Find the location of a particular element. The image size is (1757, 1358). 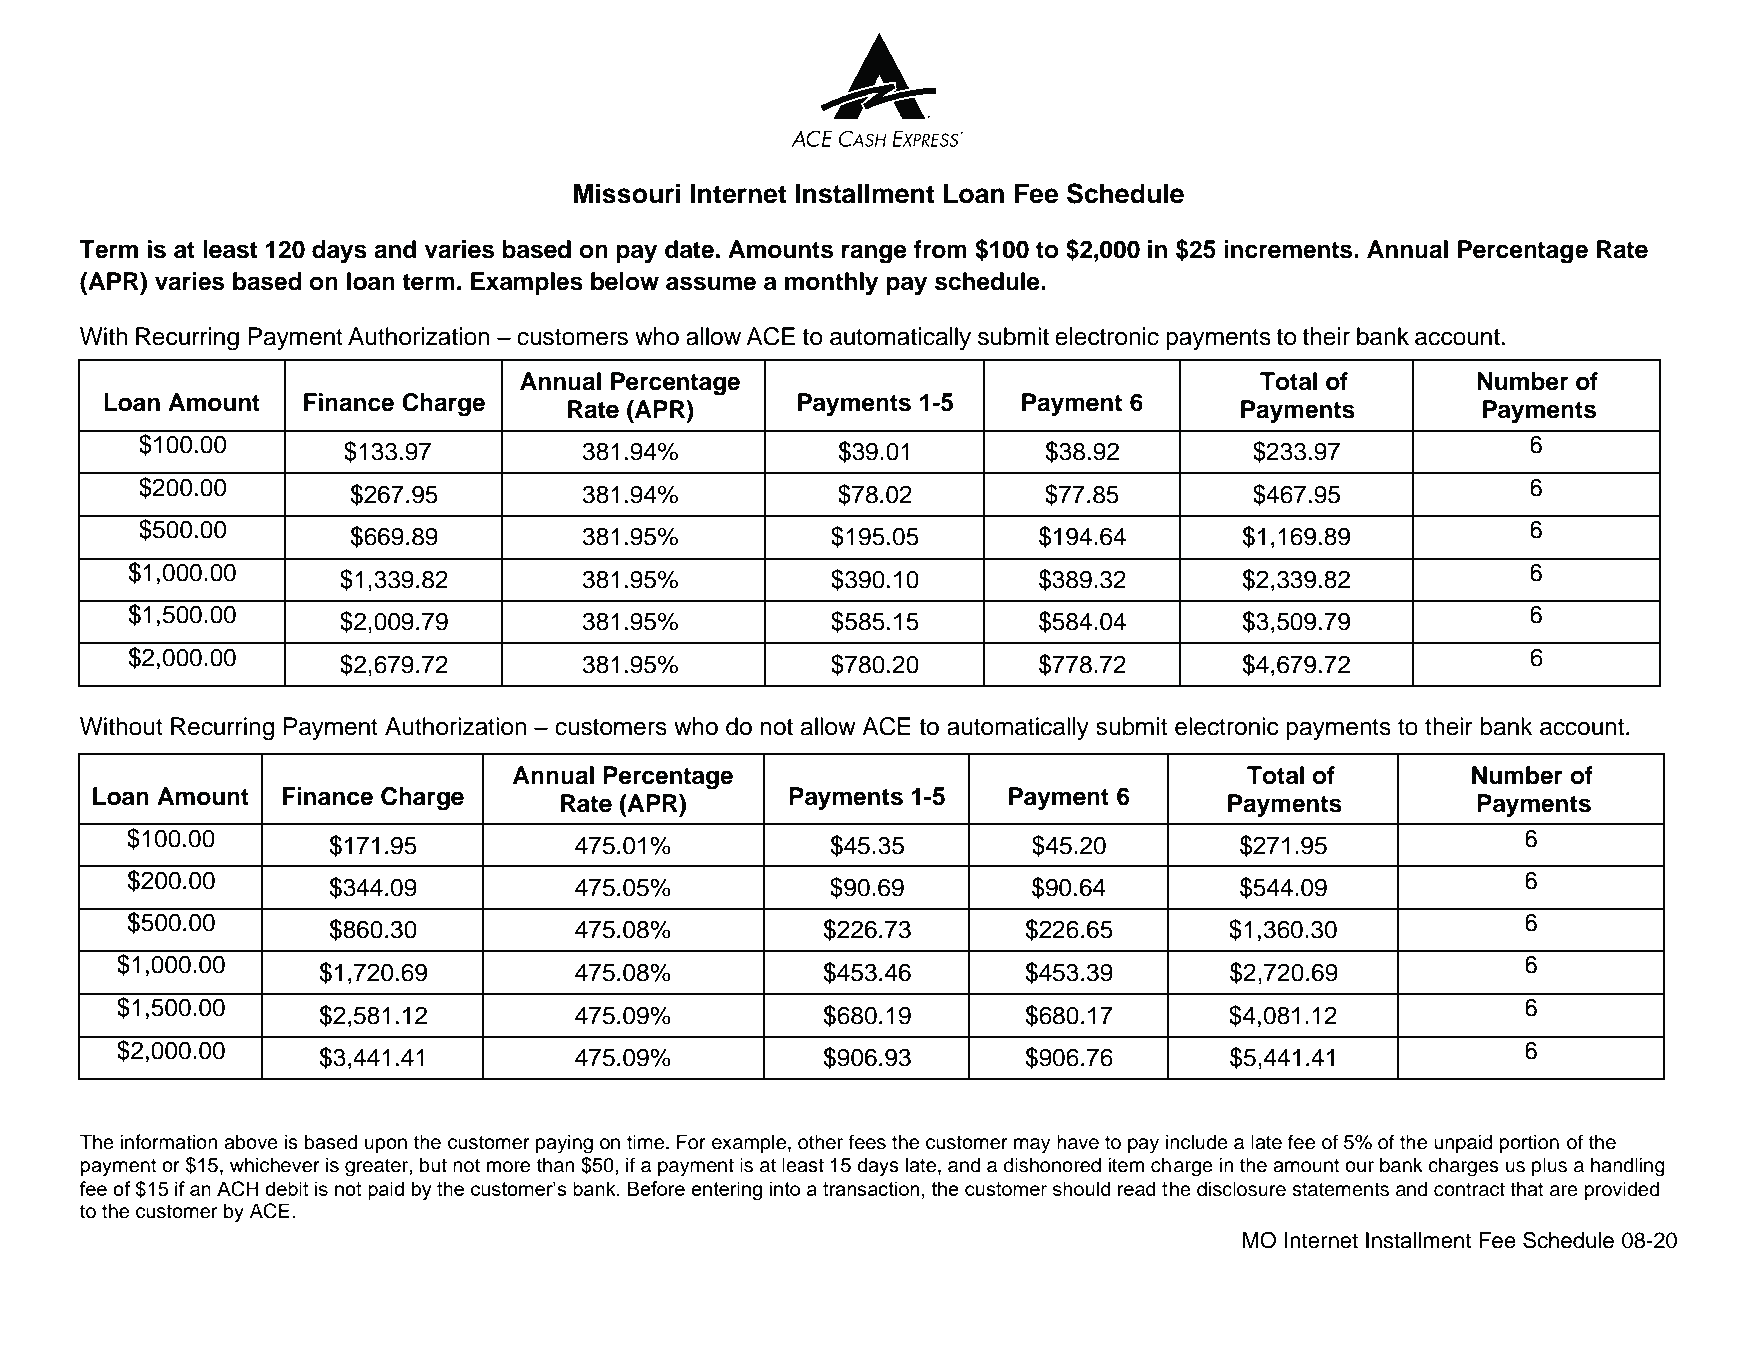

range is located at coordinates (874, 254).
